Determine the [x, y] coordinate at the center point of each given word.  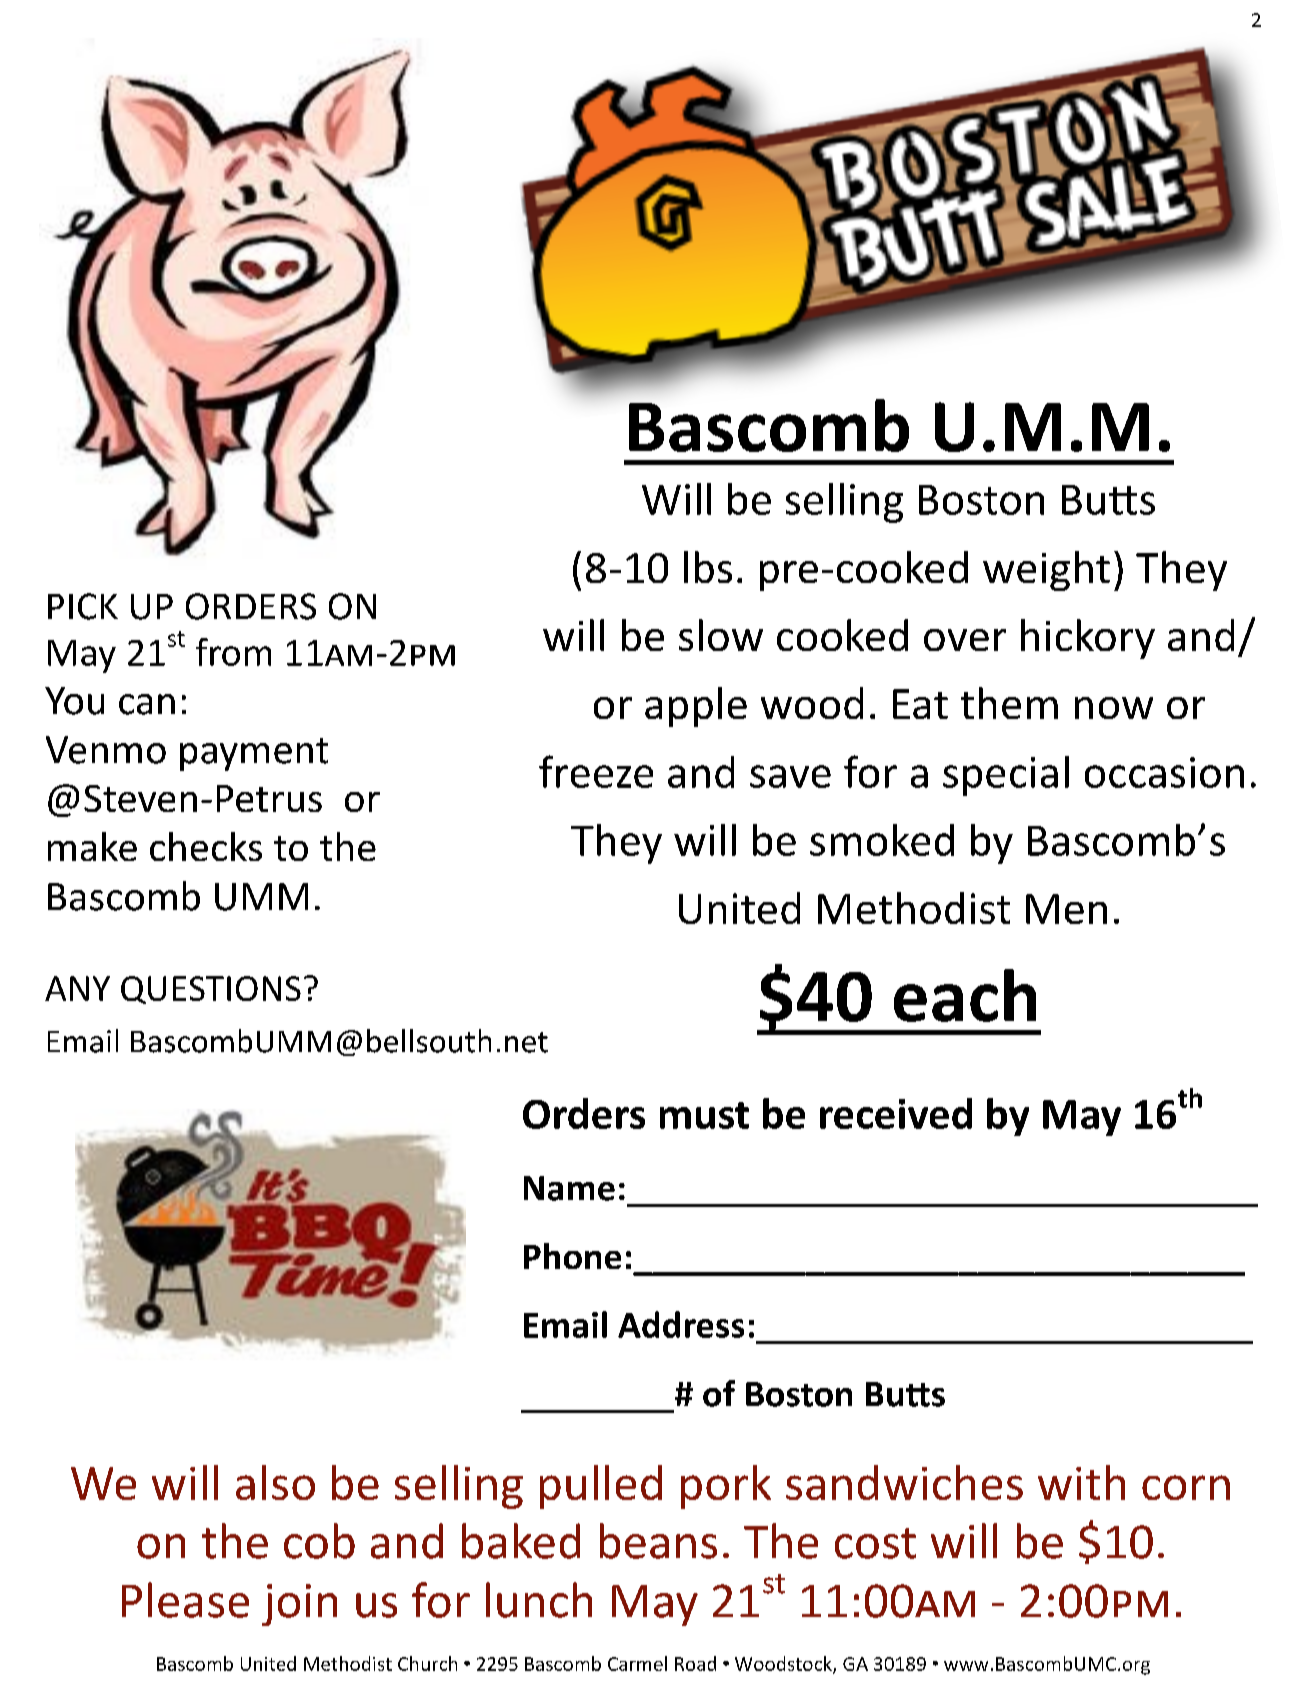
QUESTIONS [211, 990]
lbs [708, 567]
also [275, 1482]
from [233, 652]
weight [1046, 571]
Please [185, 1600]
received [896, 1113]
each [965, 995]
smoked [882, 840]
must [704, 1115]
